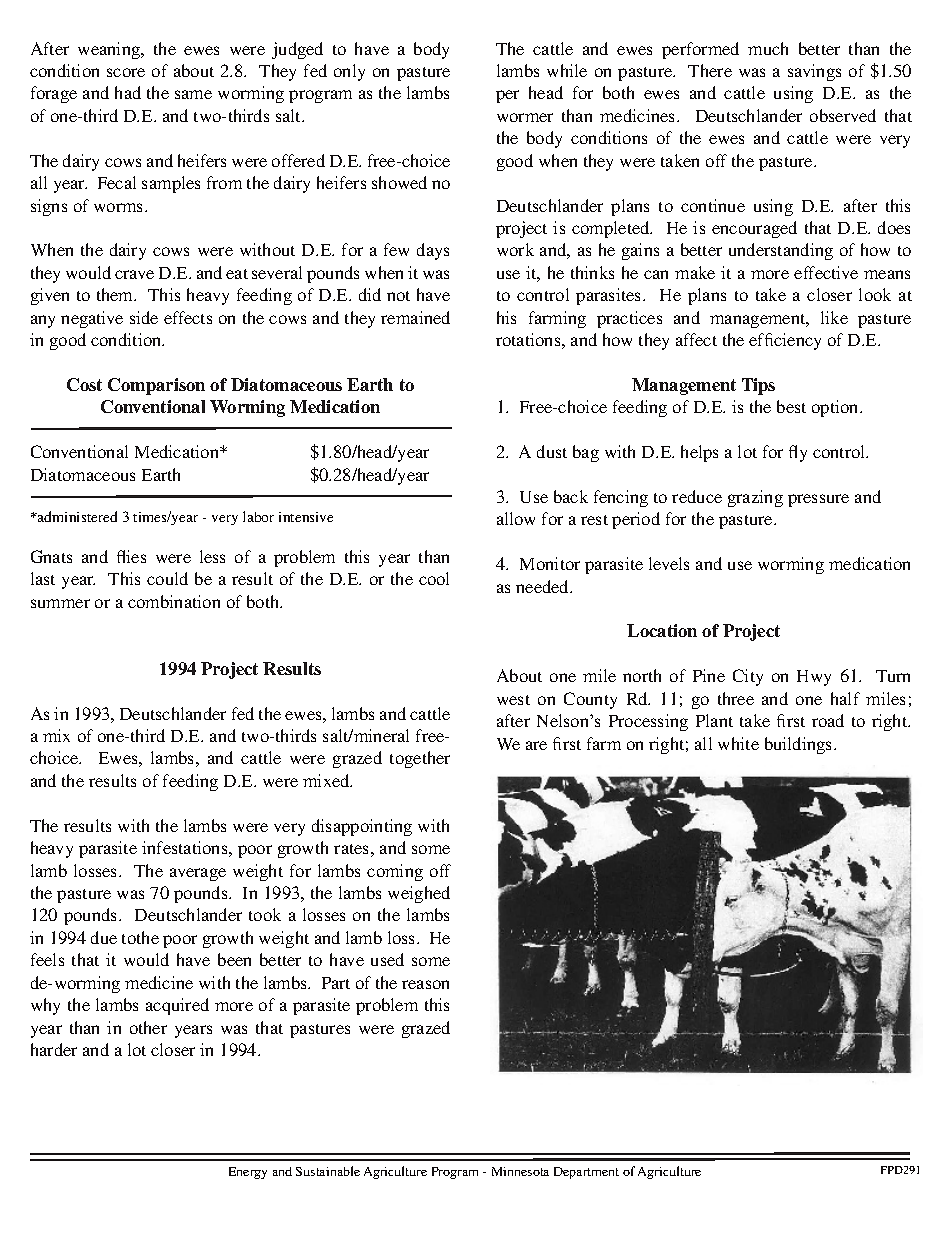  What do you see at coordinates (128, 92) in the document?
I see `had` at bounding box center [128, 92].
